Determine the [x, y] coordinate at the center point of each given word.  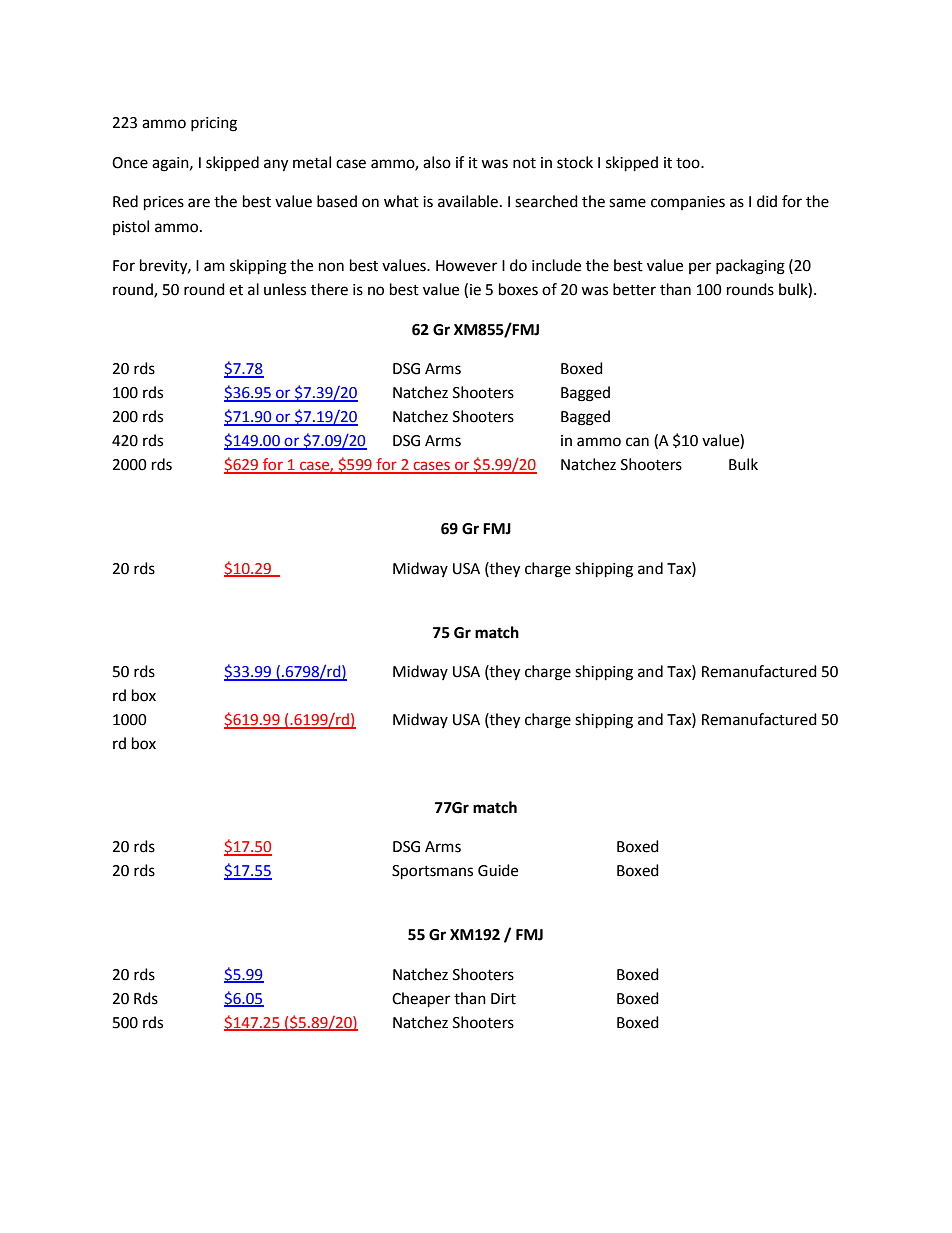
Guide [498, 870]
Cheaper [421, 1000]
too [689, 163]
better [634, 289]
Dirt [503, 999]
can [637, 442]
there [329, 289]
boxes [518, 289]
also [437, 162]
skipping [258, 267]
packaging [750, 267]
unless [285, 289]
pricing [214, 124]
